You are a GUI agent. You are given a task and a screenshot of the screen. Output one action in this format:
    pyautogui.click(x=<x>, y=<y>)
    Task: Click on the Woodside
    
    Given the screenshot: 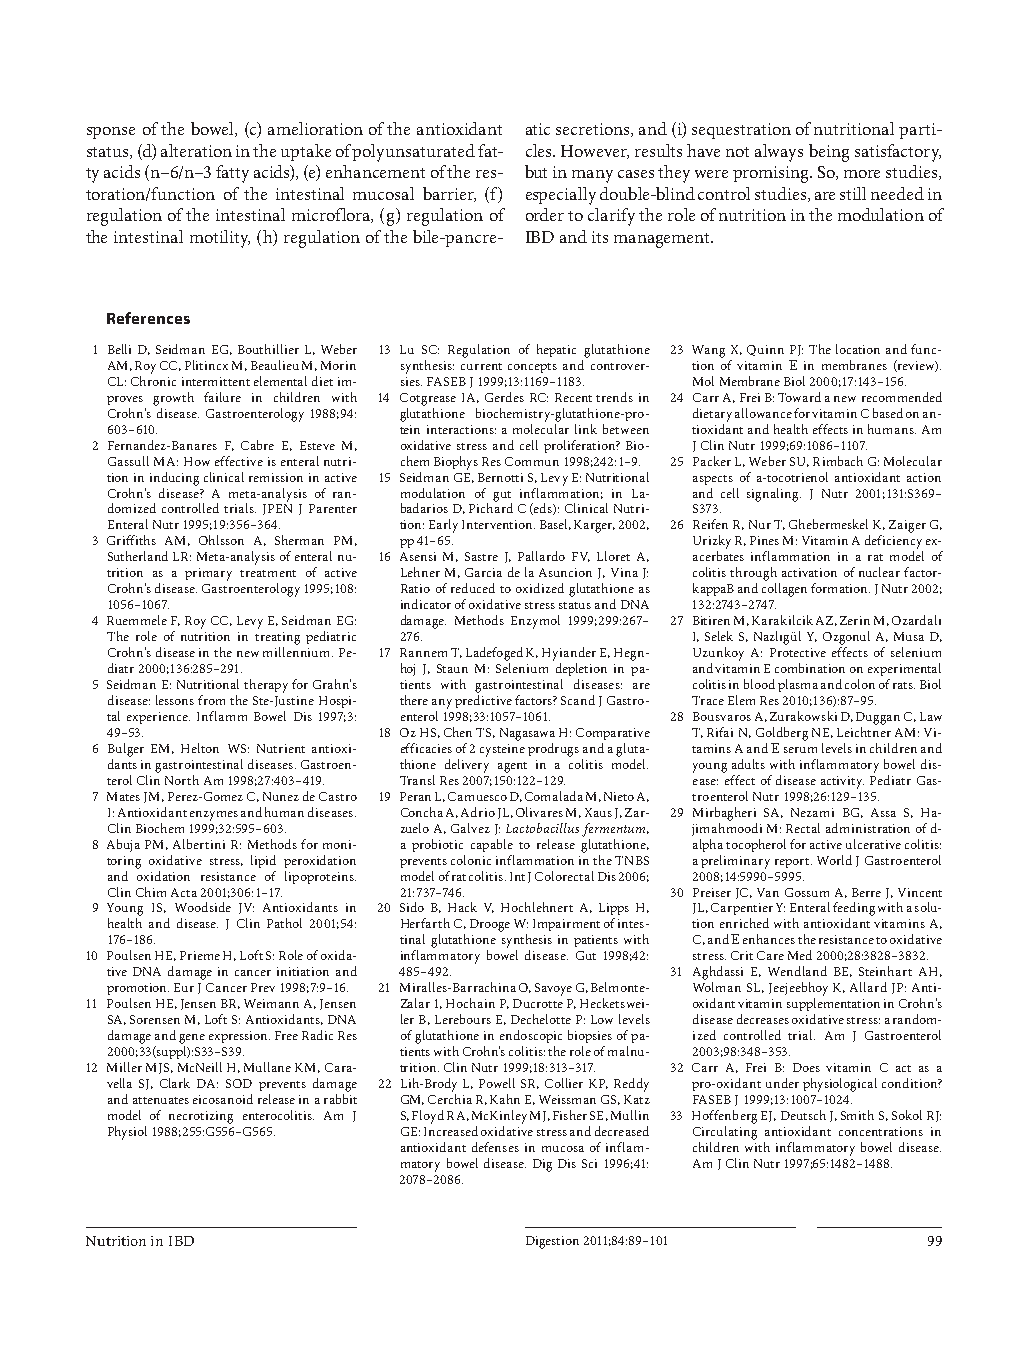 What is the action you would take?
    pyautogui.click(x=203, y=907)
